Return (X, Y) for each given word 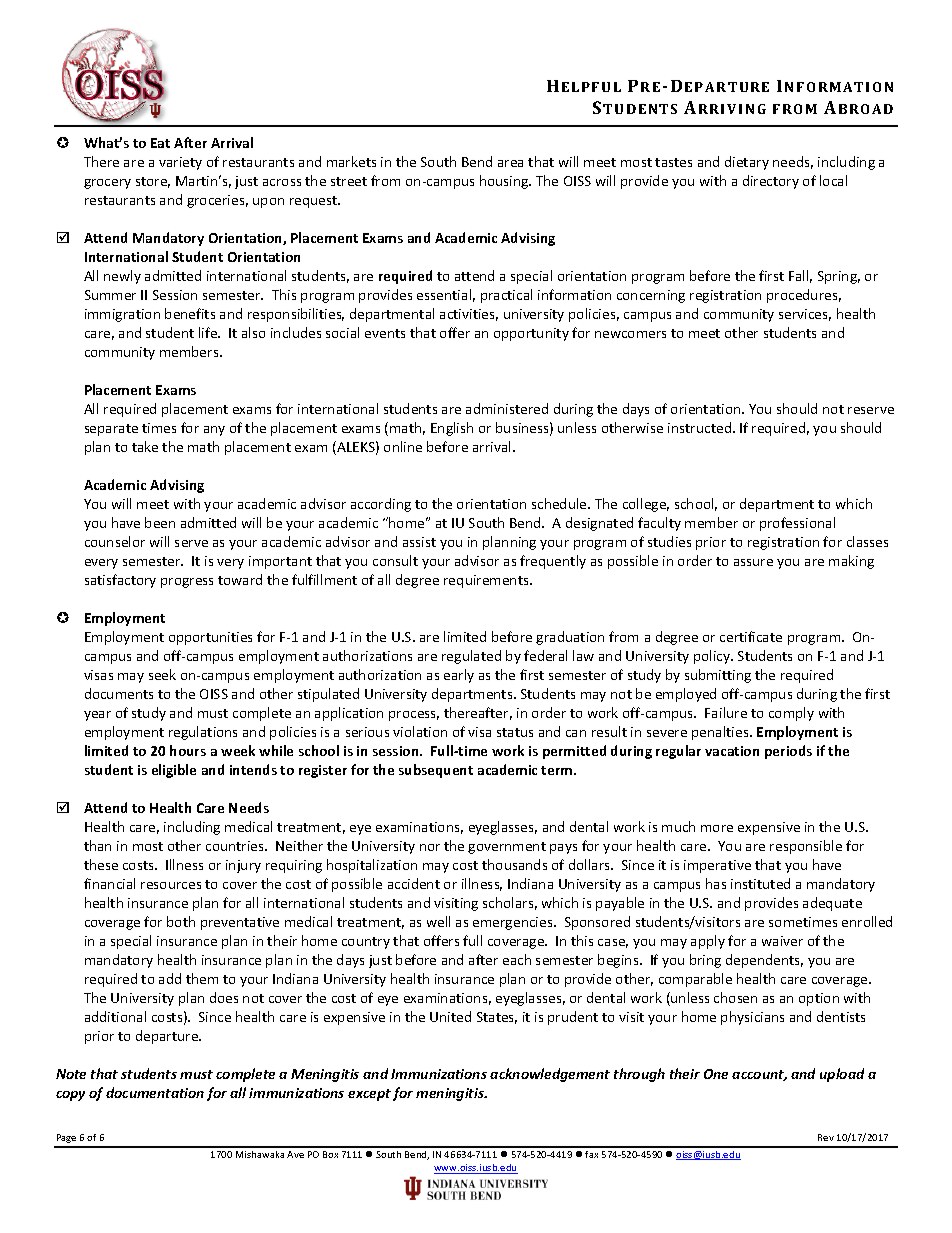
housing (505, 182)
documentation (155, 1092)
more (717, 828)
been (160, 522)
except (369, 1095)
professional (797, 524)
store (153, 182)
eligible (174, 771)
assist (419, 542)
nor (430, 847)
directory (771, 182)
